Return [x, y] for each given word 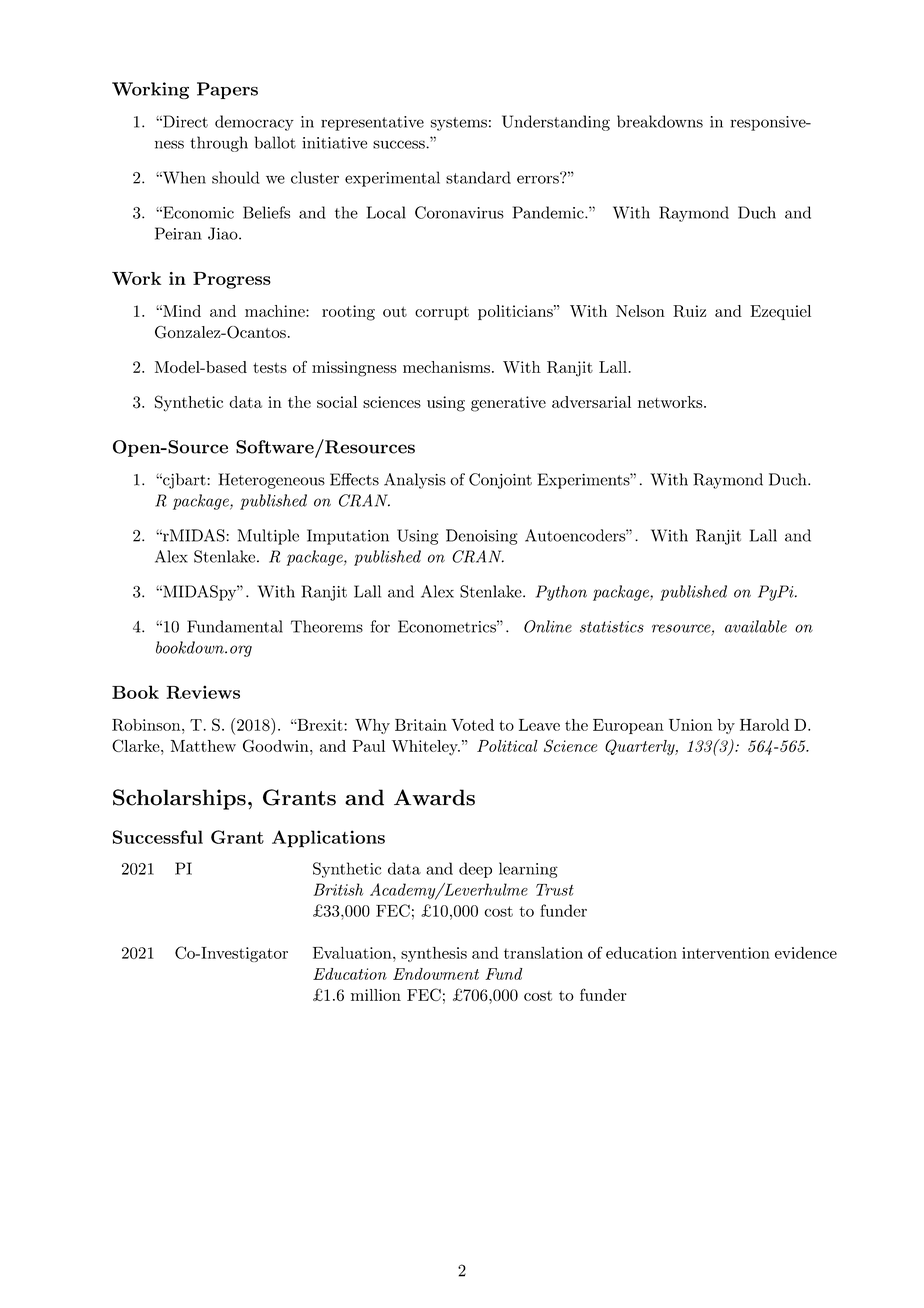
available [756, 626]
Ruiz [689, 311]
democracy [254, 123]
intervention [726, 953]
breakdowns [660, 121]
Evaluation [353, 953]
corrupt [442, 313]
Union [691, 725]
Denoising [482, 537]
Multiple [268, 537]
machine [276, 311]
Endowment [436, 974]
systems [459, 124]
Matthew [203, 746]
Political [507, 746]
